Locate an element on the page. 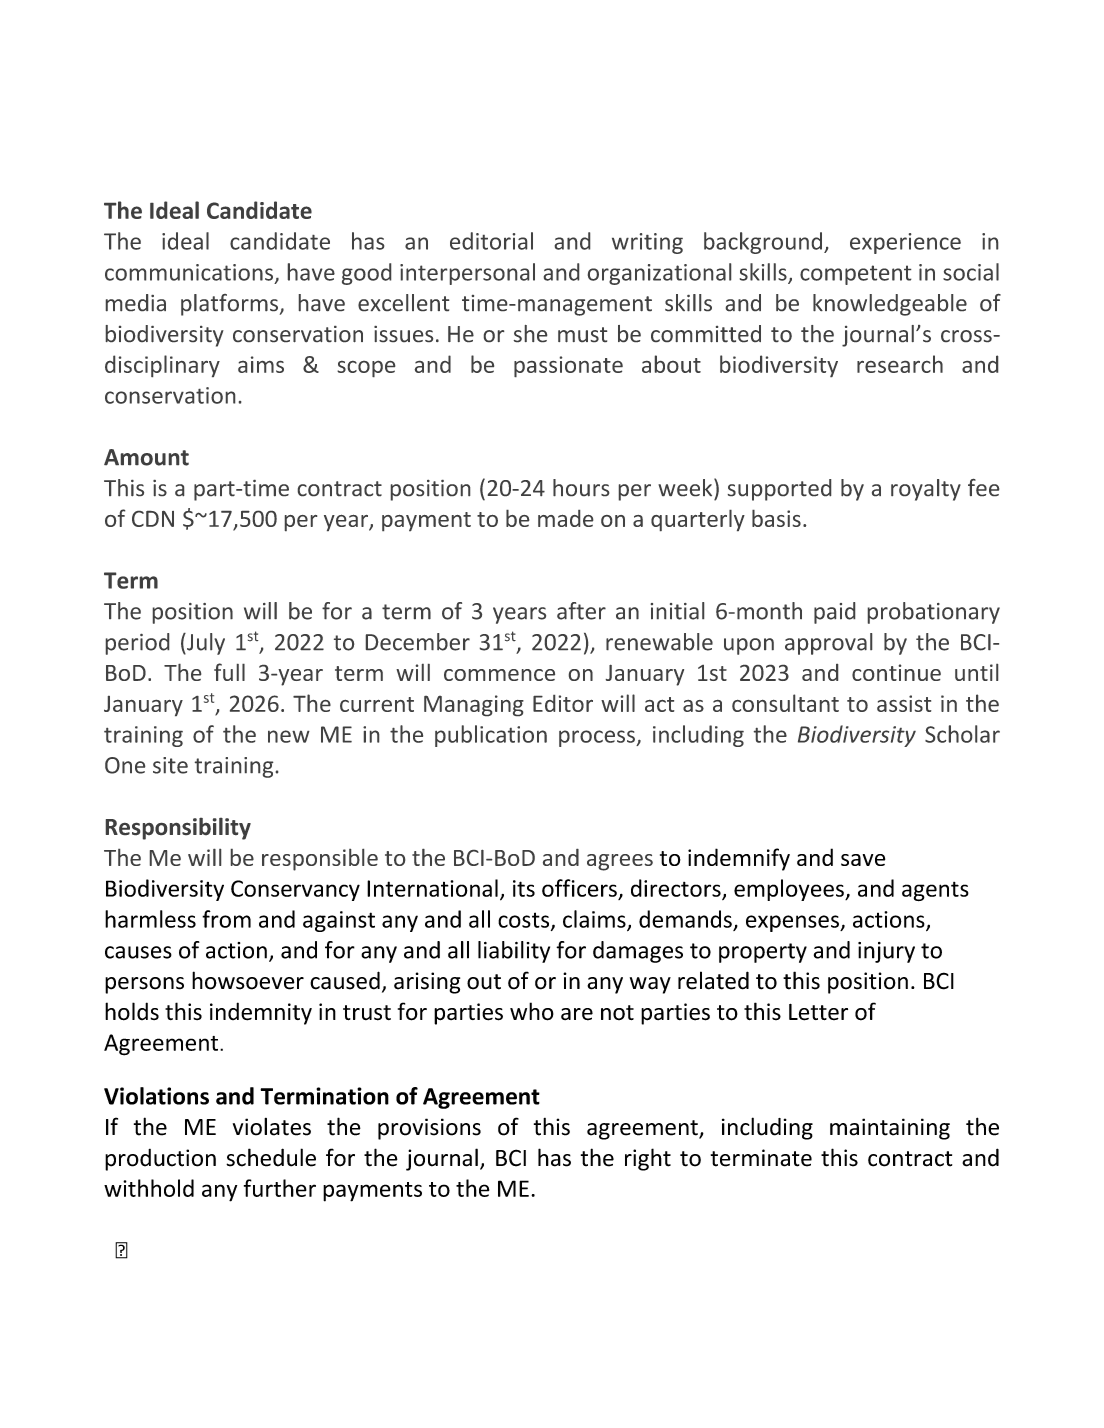 This document has width=1104, height=1428. officers is located at coordinates (579, 888).
